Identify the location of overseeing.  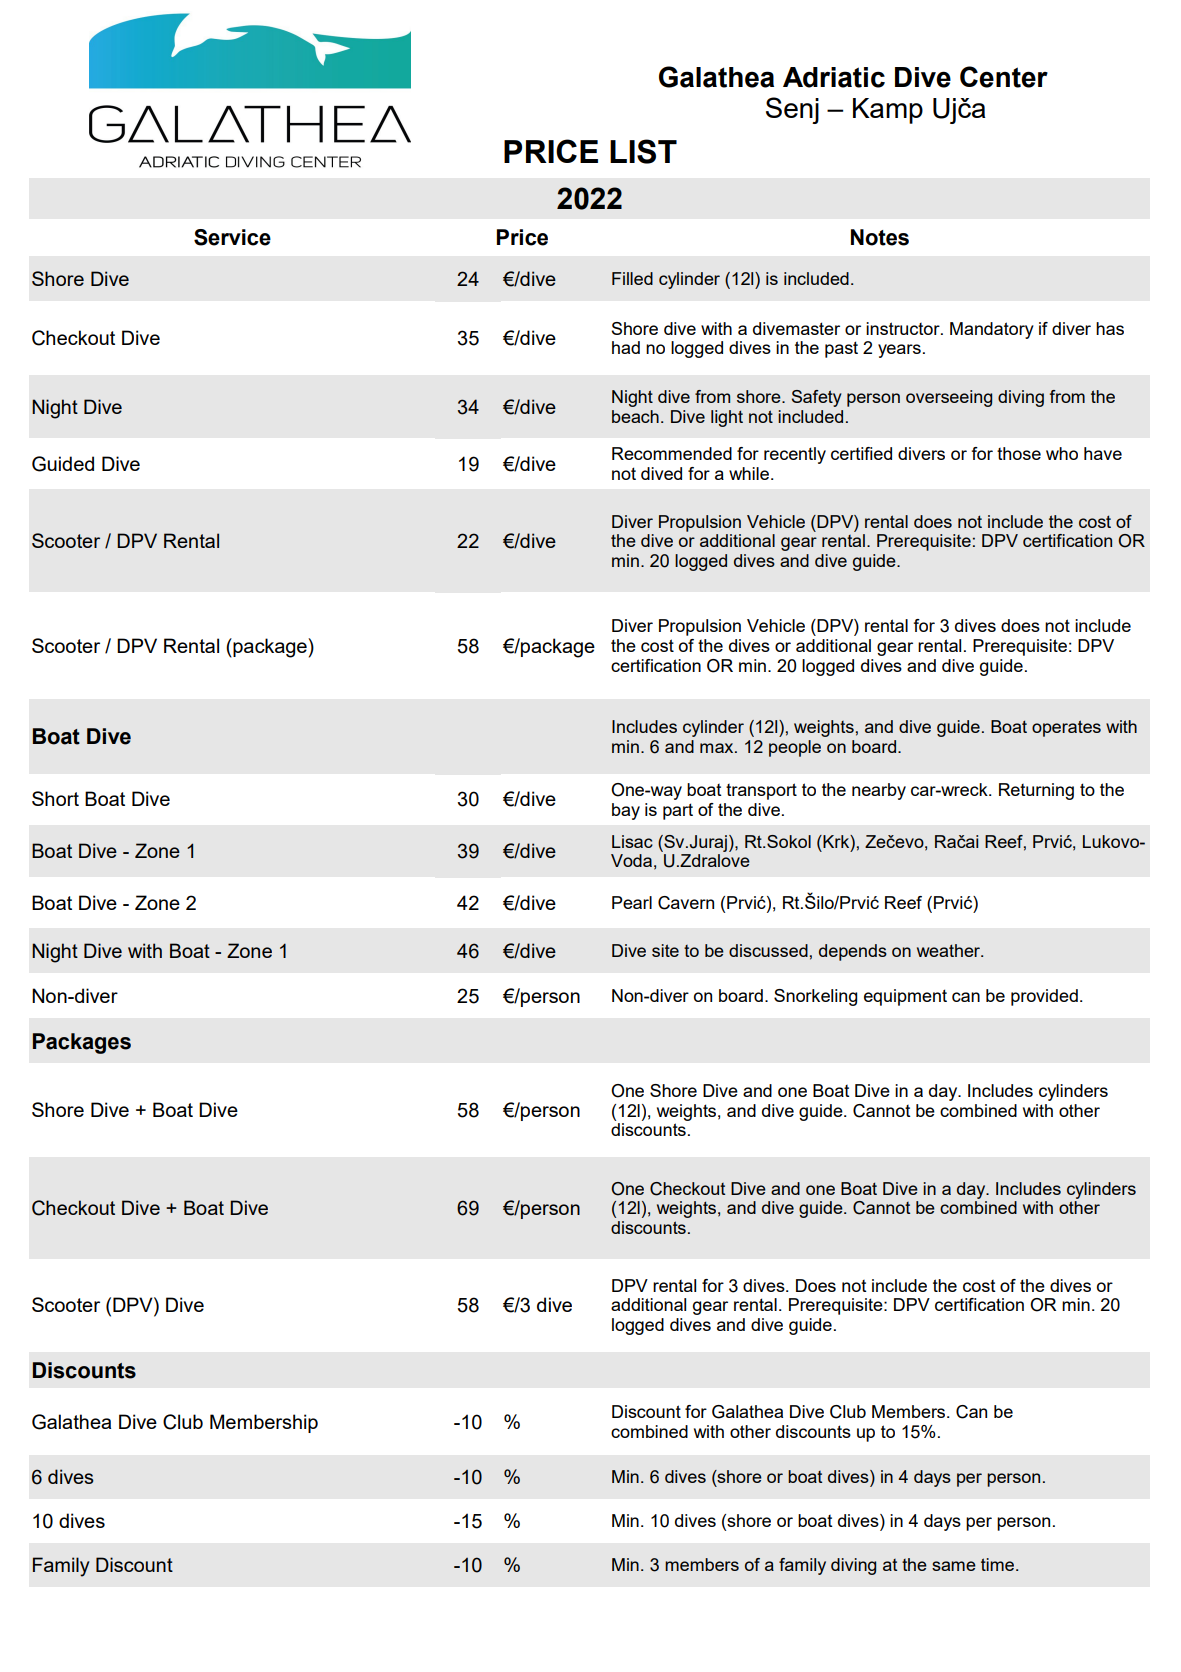
(949, 398).
